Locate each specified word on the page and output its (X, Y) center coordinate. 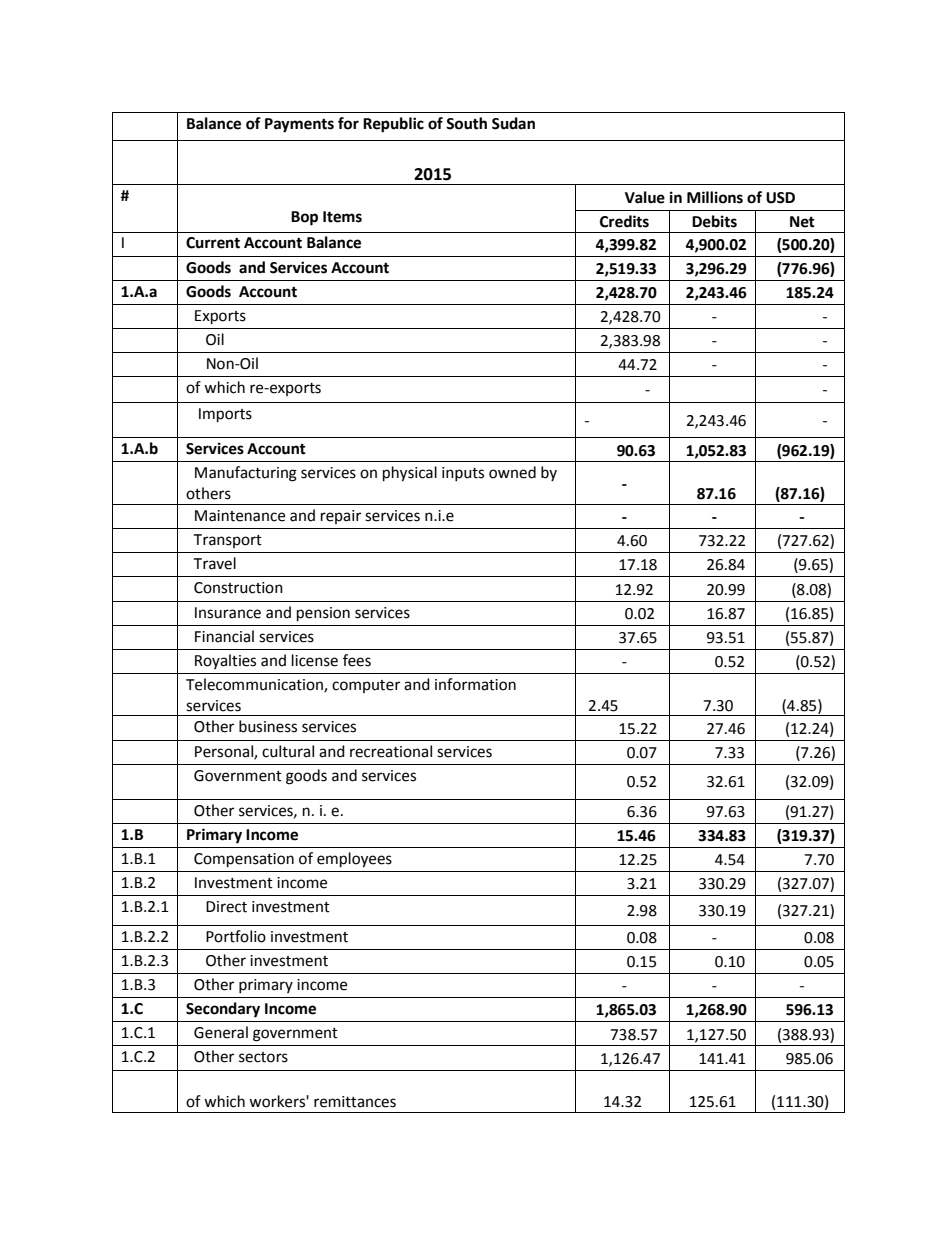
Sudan (513, 123)
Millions (715, 197)
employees (354, 860)
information (475, 684)
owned (512, 472)
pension (323, 614)
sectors (263, 1057)
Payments (299, 125)
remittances (355, 1102)
